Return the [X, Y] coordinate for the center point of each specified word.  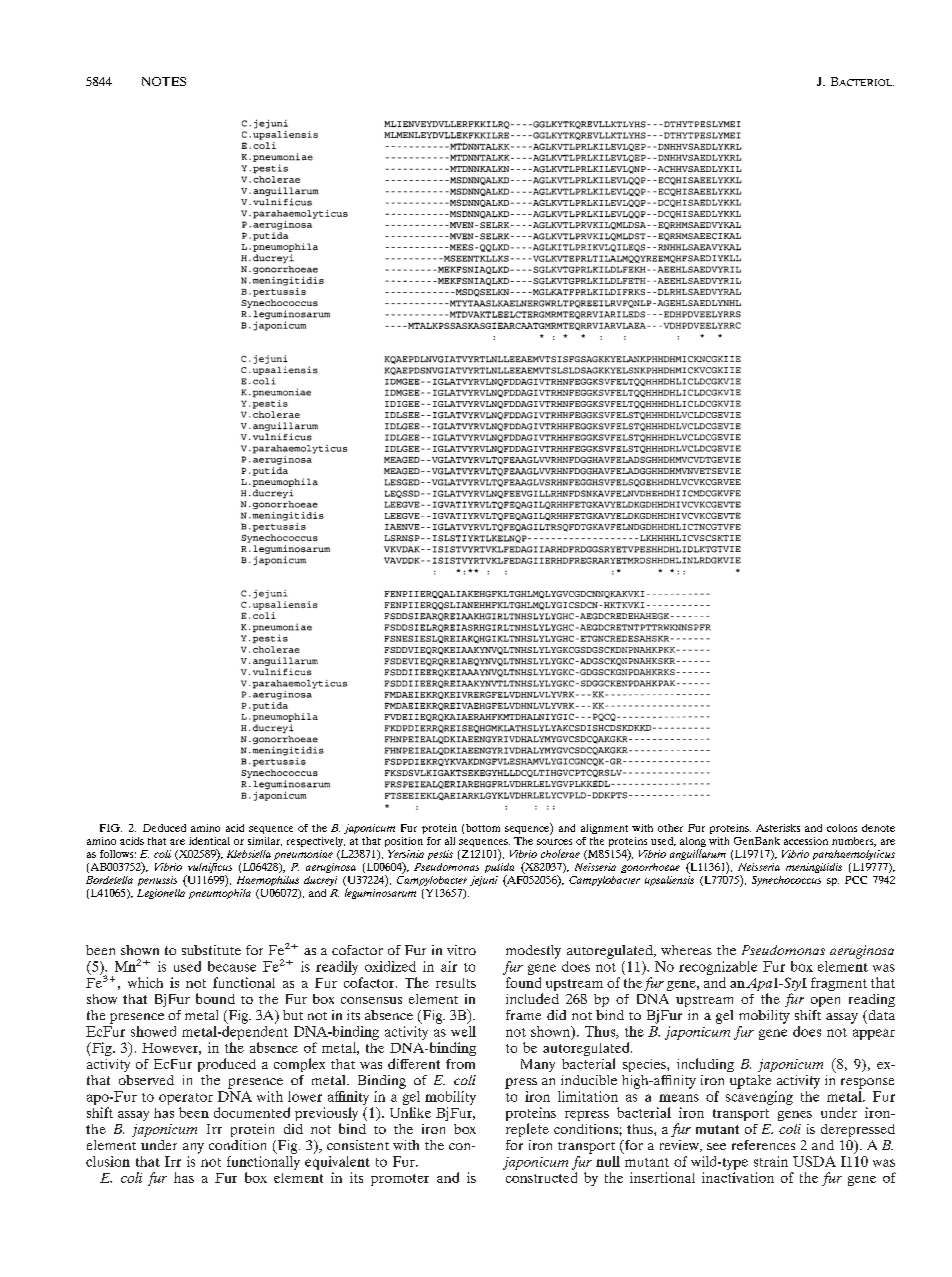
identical [209, 841]
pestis [440, 855]
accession [806, 841]
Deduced [164, 828]
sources [554, 842]
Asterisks [778, 828]
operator [186, 1099]
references [763, 1145]
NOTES [164, 81]
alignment [604, 829]
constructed [541, 1177]
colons [842, 828]
